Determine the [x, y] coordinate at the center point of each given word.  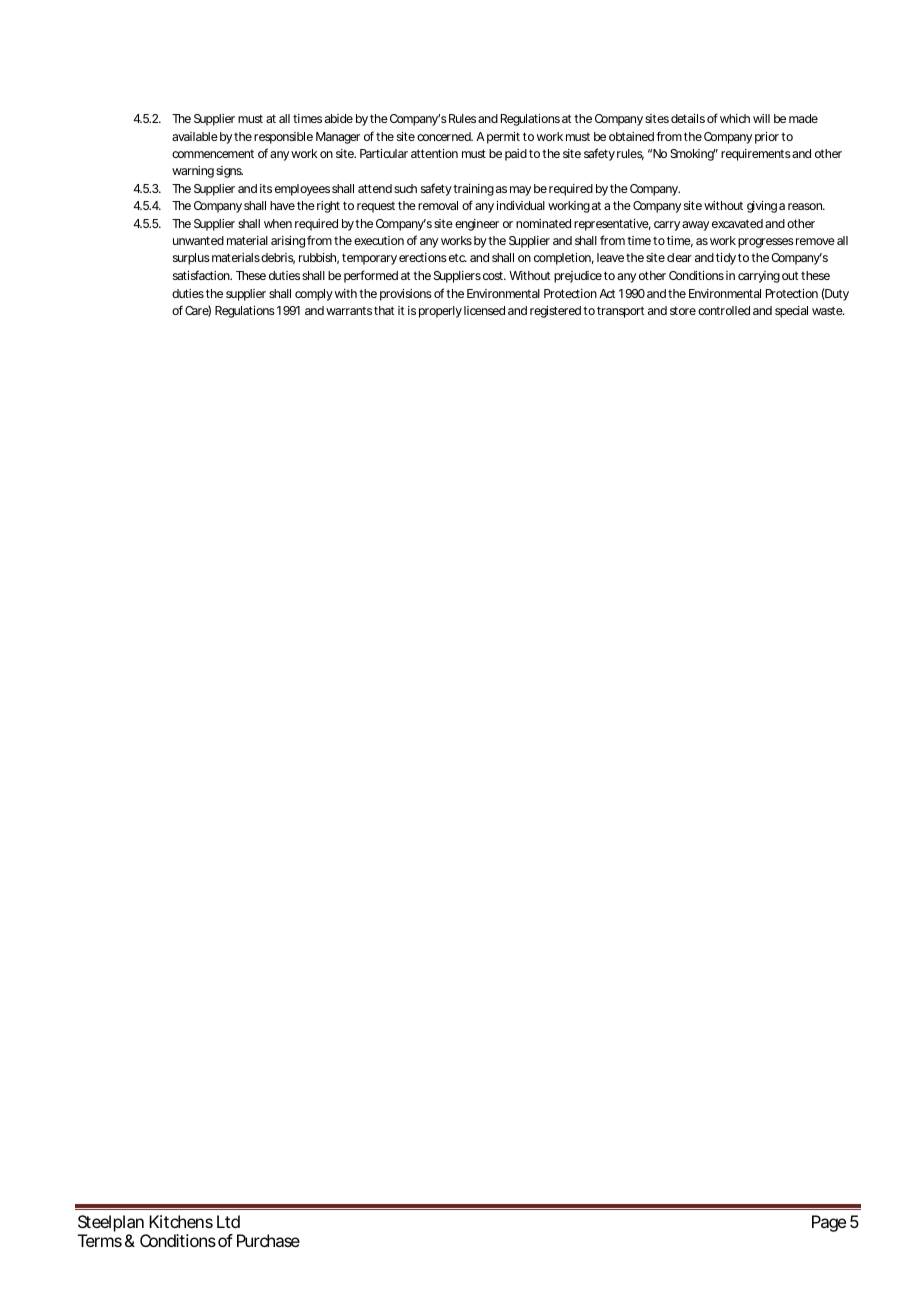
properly [440, 312]
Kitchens [181, 1221]
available [195, 136]
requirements [756, 155]
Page [829, 1223]
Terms [100, 1240]
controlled [724, 310]
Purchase [268, 1240]
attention [434, 153]
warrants [349, 311]
